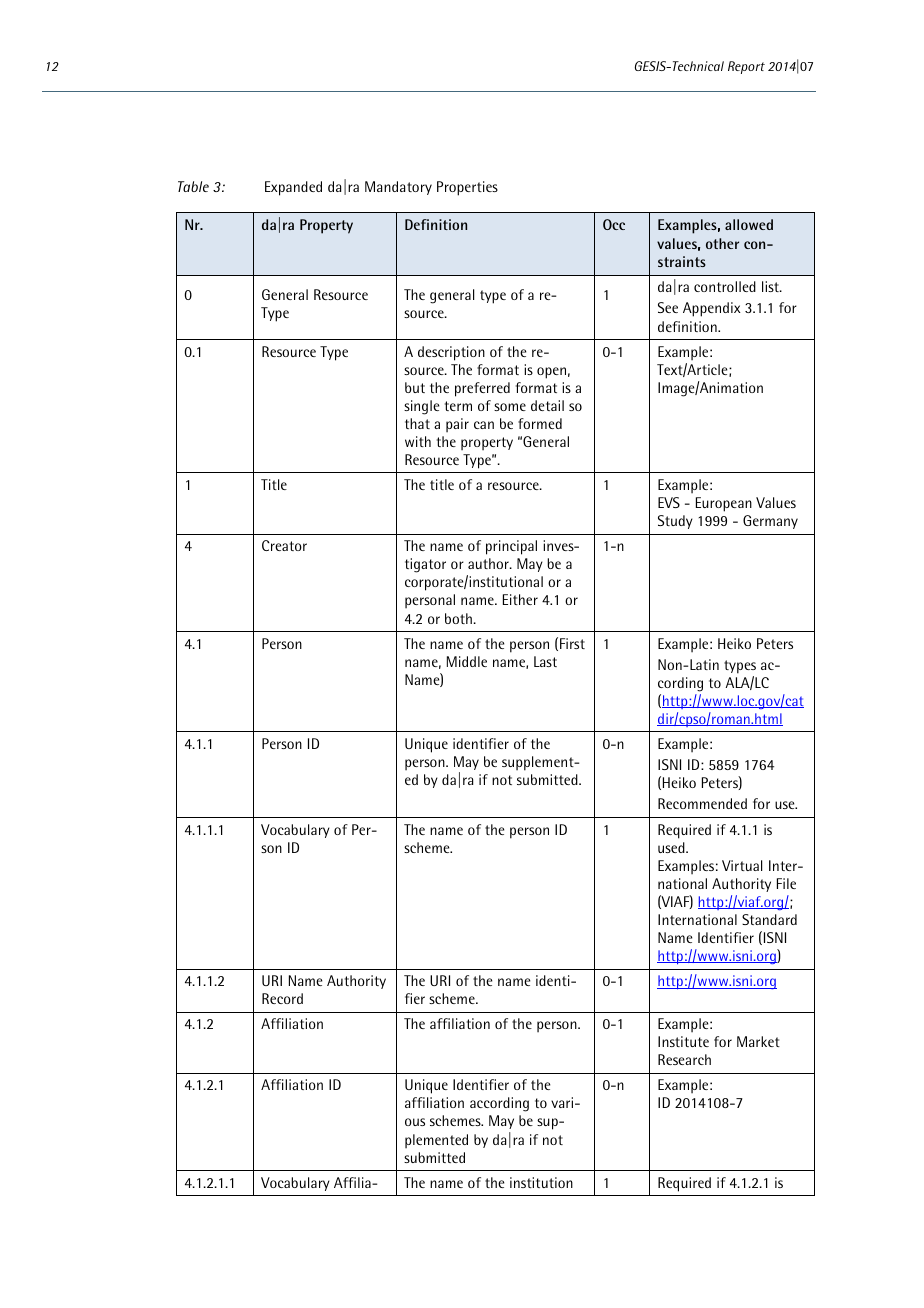 The image size is (924, 1308). I want to click on Recommended, so click(702, 803).
